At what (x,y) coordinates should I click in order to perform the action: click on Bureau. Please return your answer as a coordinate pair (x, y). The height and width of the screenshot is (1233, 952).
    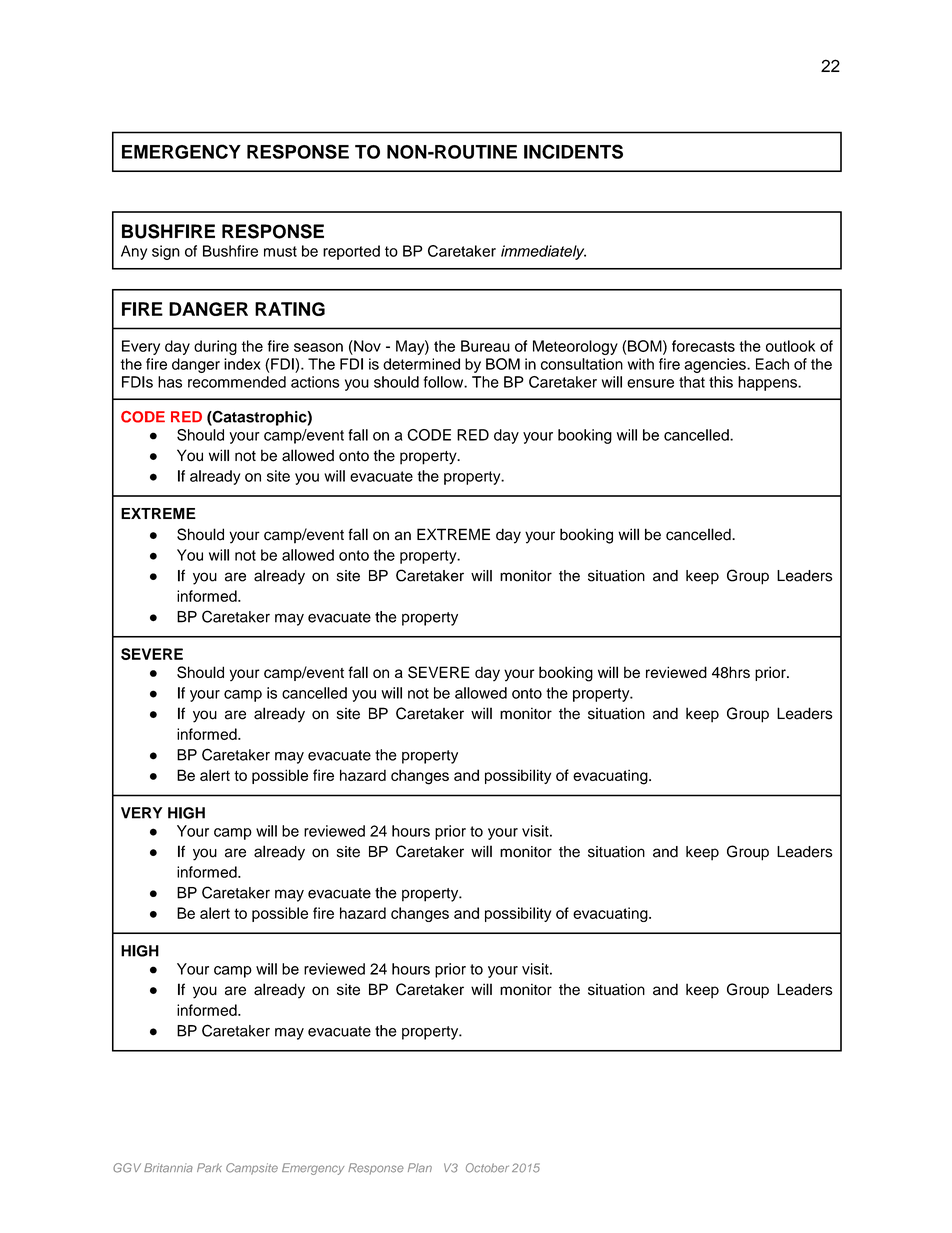
    Looking at the image, I should click on (485, 346).
